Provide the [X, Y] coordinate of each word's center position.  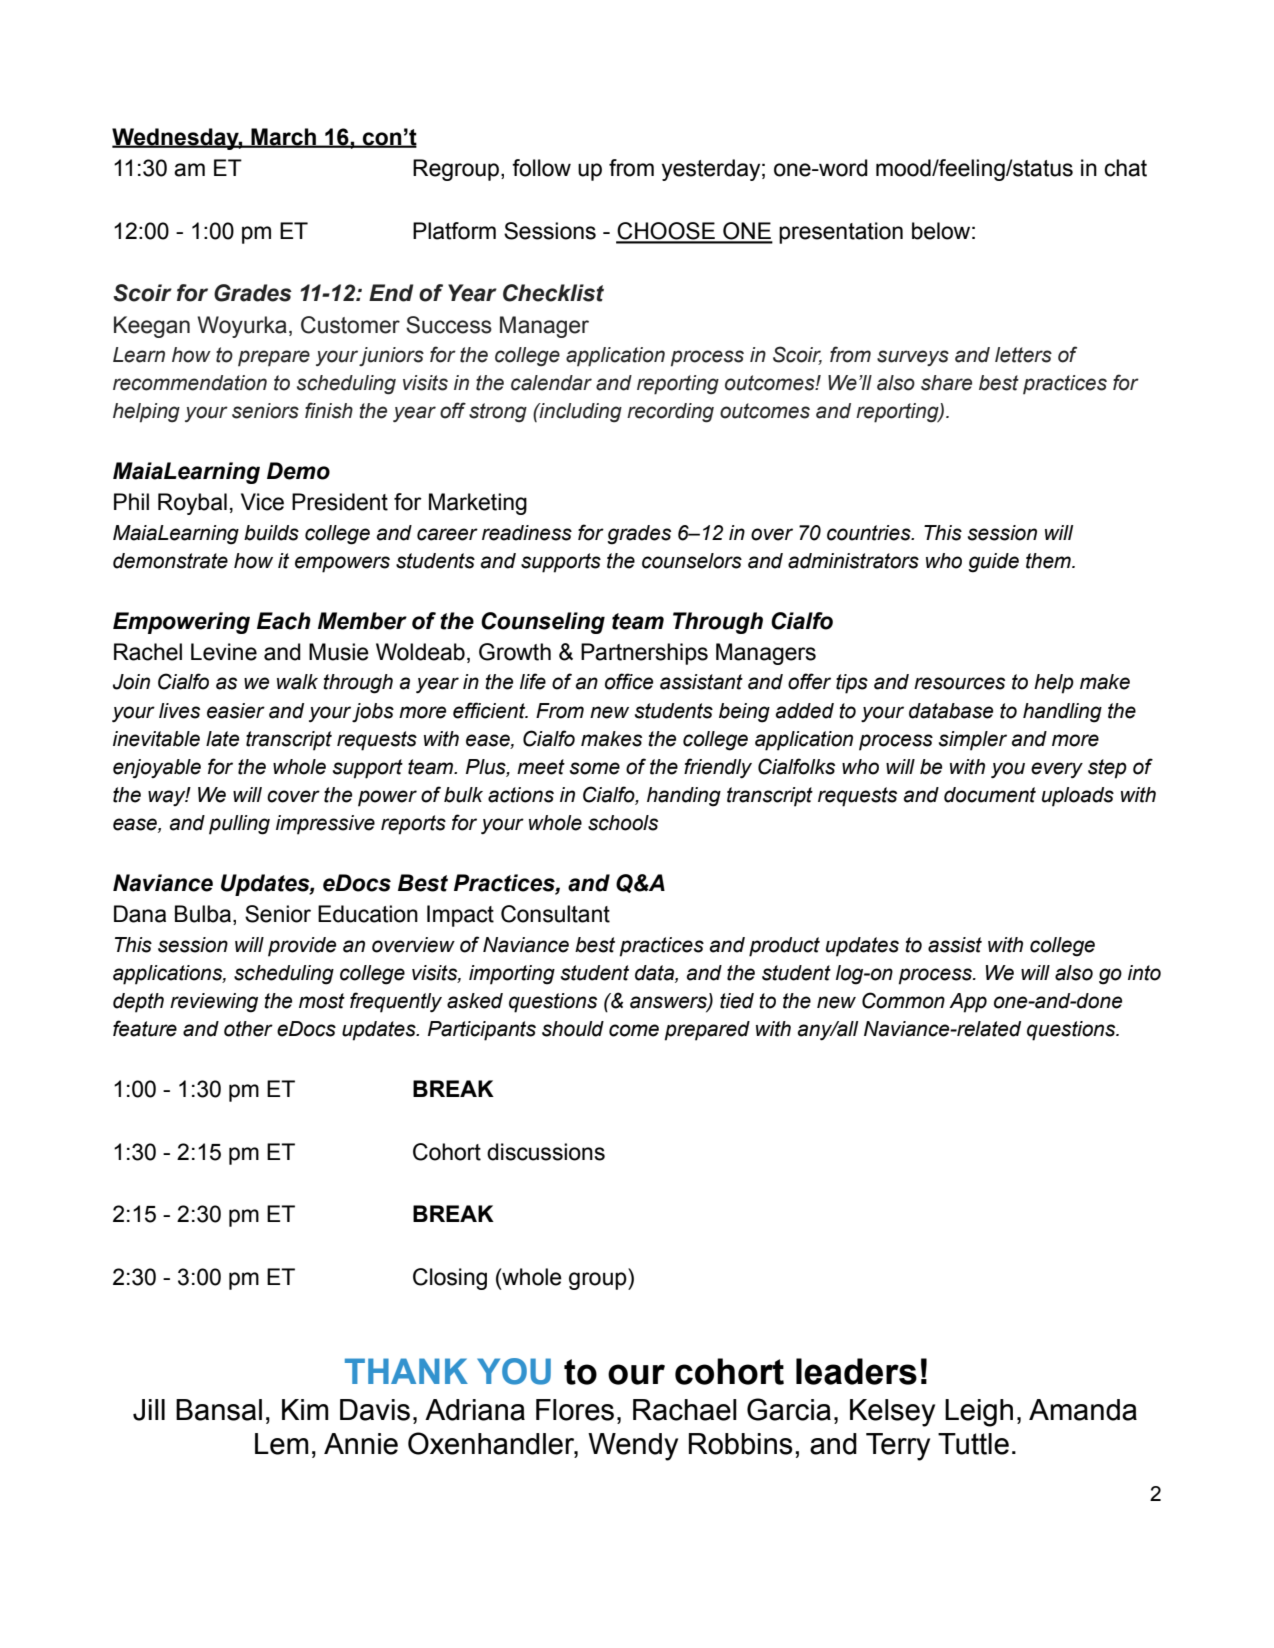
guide [993, 563]
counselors [692, 561]
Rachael [685, 1410]
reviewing [214, 1003]
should [573, 1029]
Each [284, 621]
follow [541, 168]
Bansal [219, 1410]
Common [903, 1000]
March [283, 138]
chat [1125, 168]
